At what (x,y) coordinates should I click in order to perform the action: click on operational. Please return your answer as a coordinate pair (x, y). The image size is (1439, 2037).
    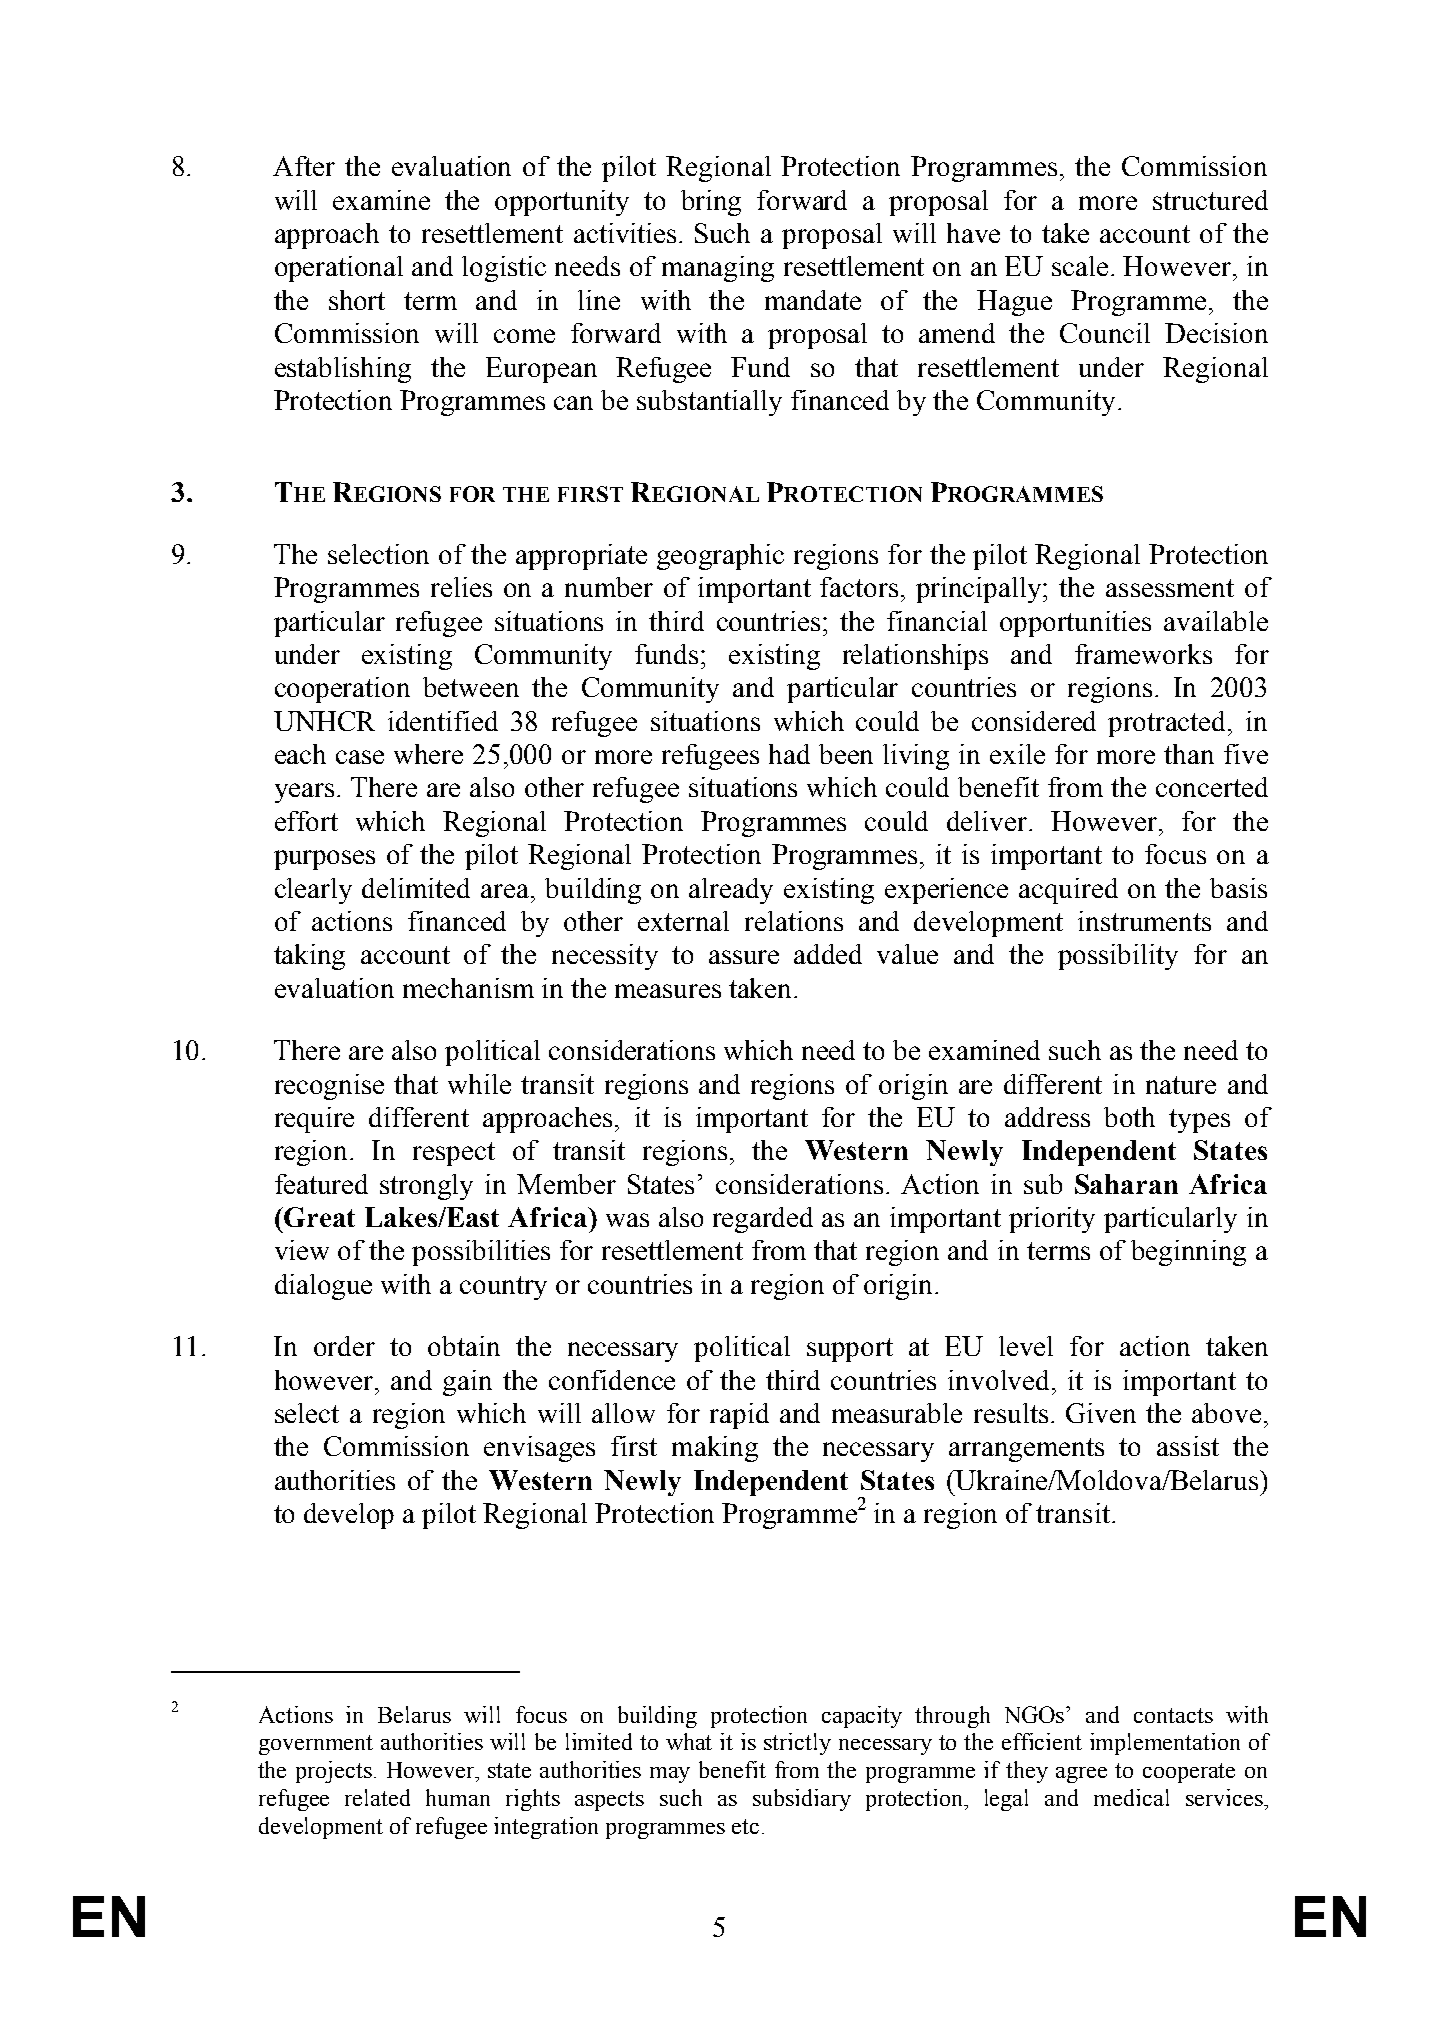
    Looking at the image, I should click on (339, 269).
